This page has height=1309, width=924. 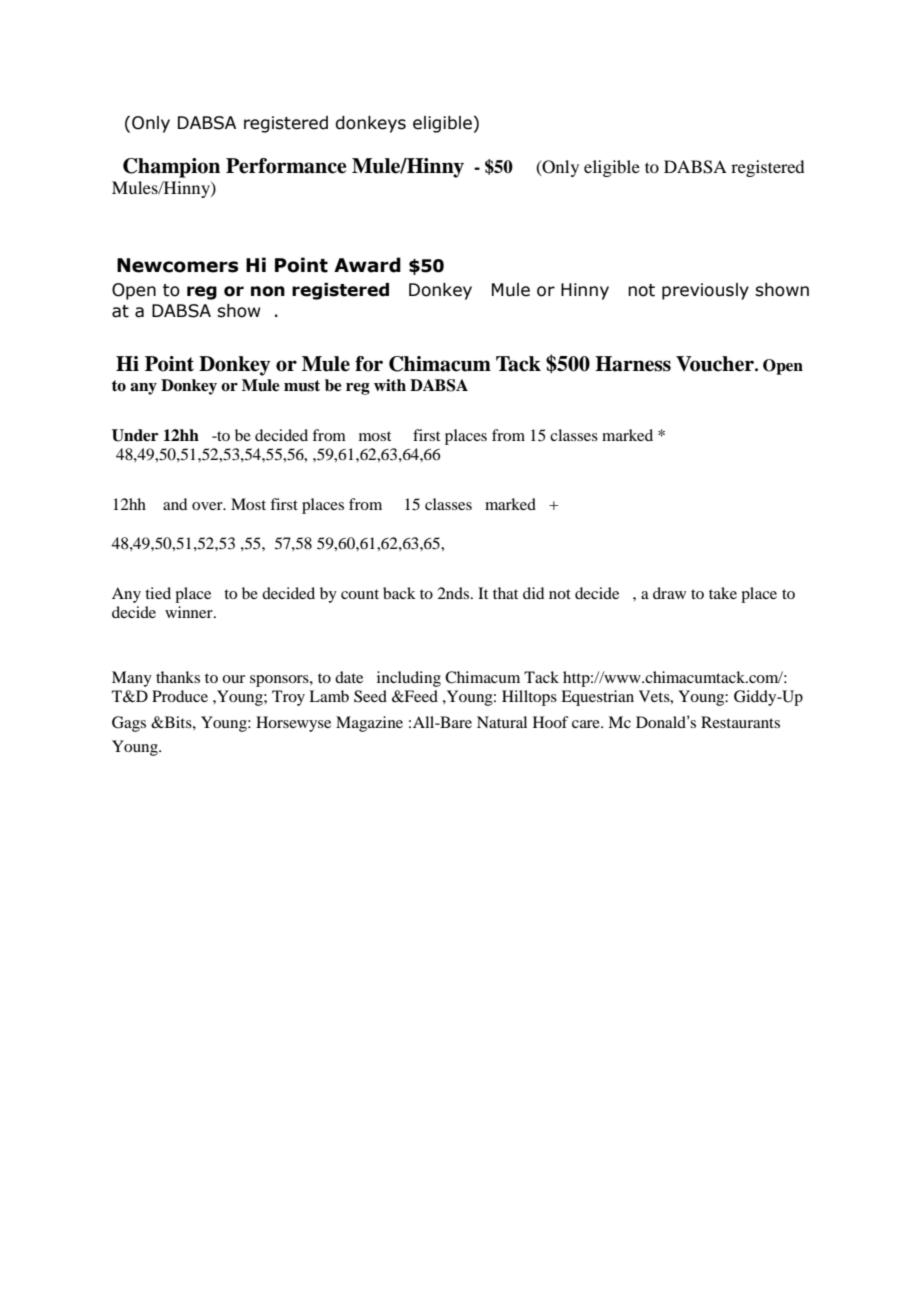 What do you see at coordinates (399, 593) in the page?
I see `back` at bounding box center [399, 593].
